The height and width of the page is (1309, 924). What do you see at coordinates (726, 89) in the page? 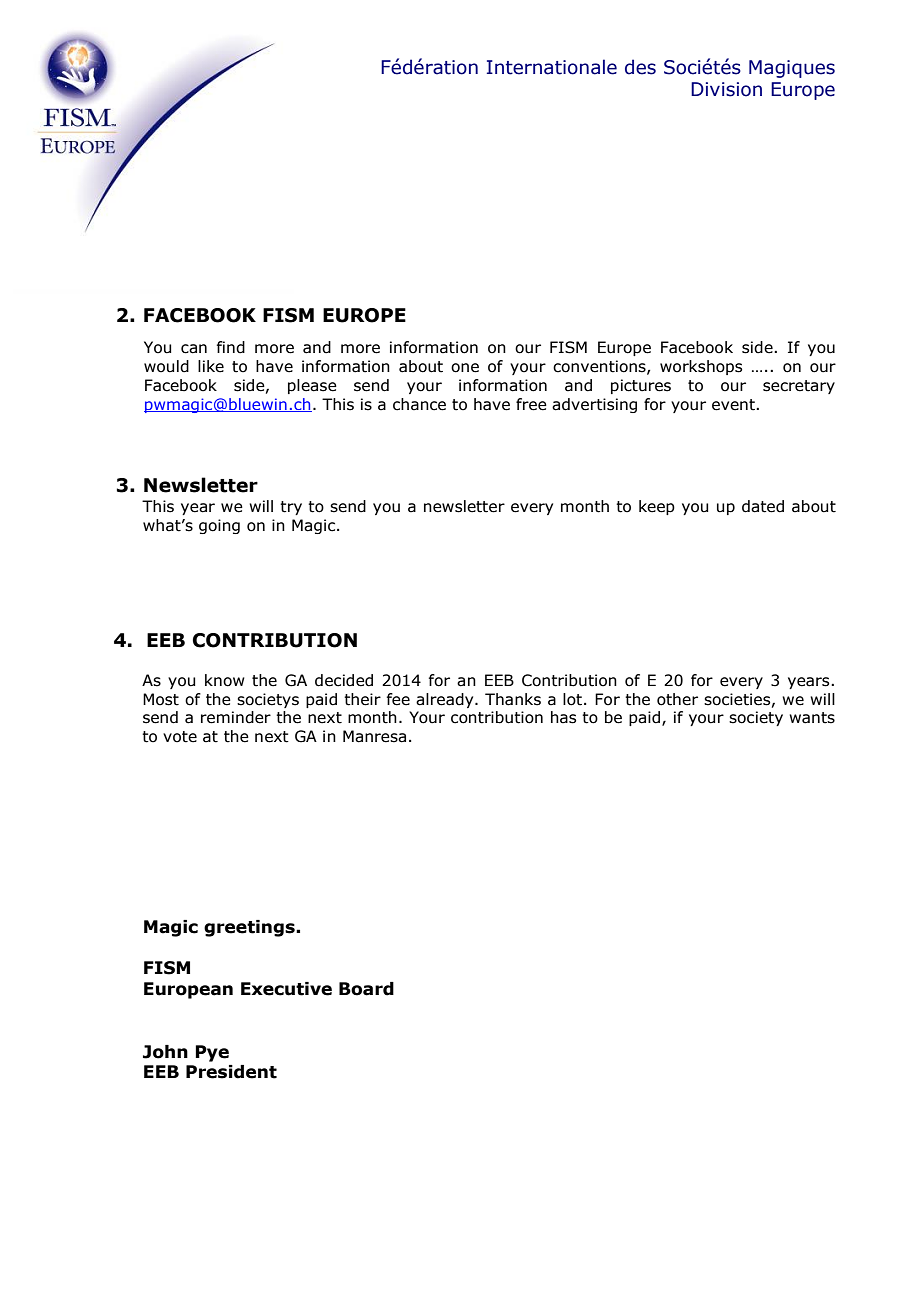
I see `Division` at bounding box center [726, 89].
